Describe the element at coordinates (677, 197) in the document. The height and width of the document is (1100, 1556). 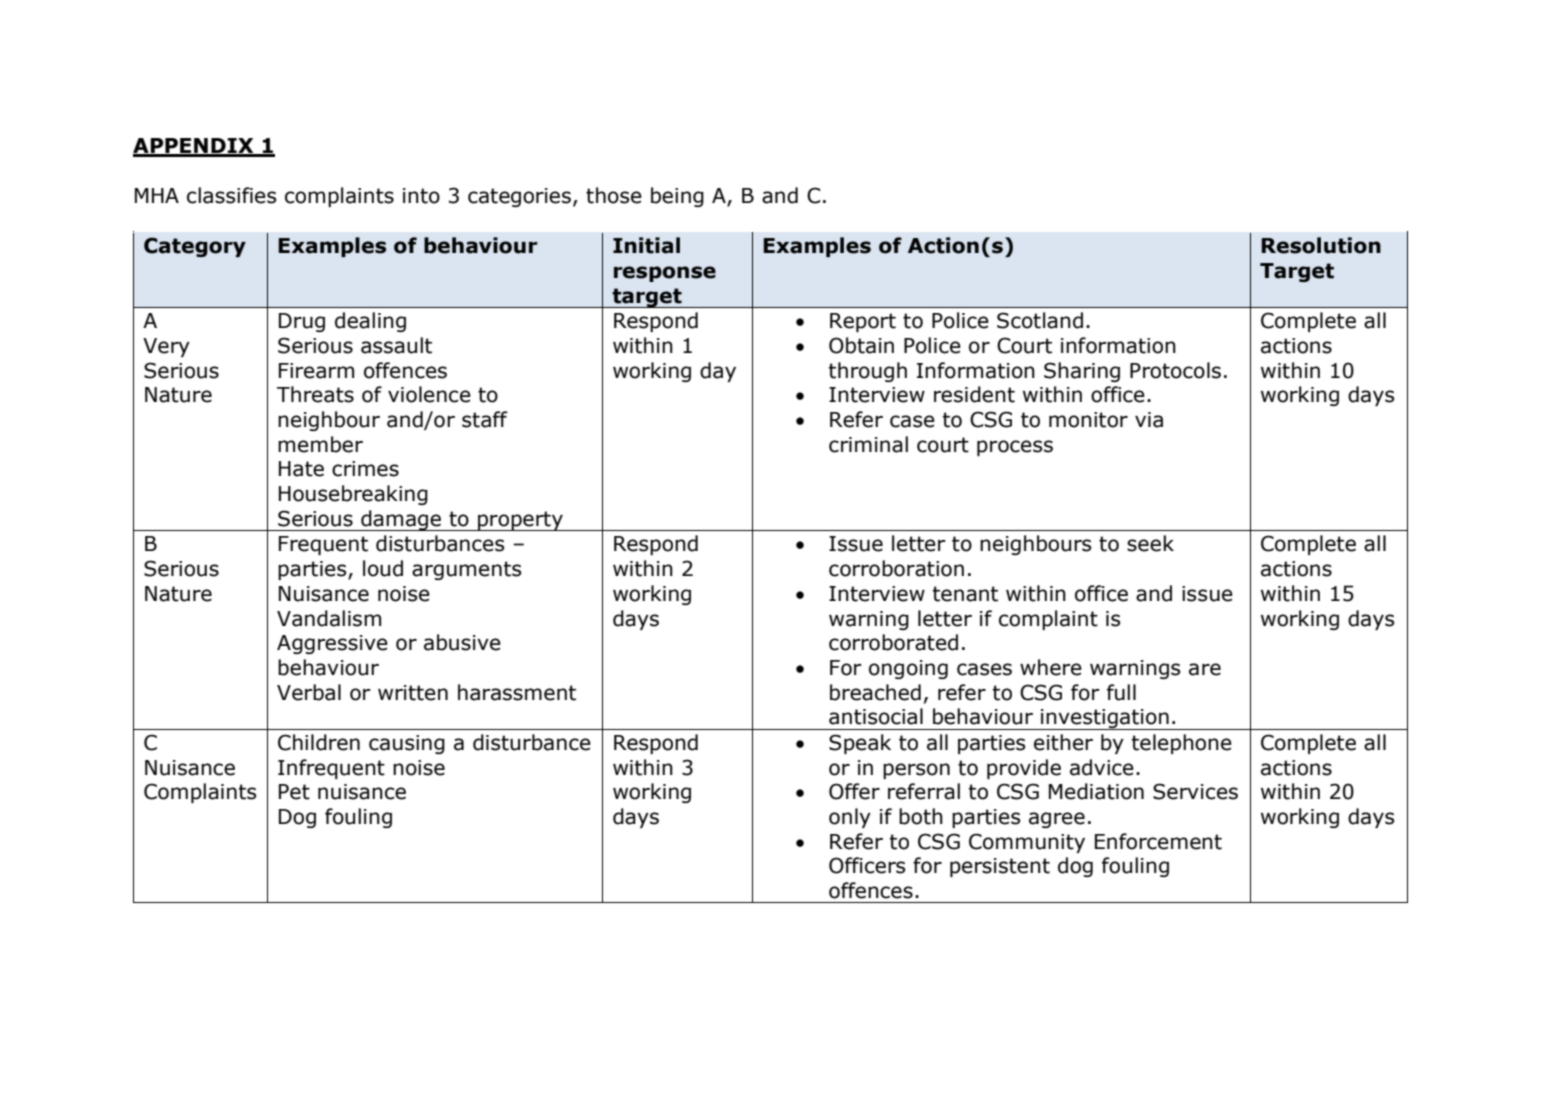
I see `being` at that location.
